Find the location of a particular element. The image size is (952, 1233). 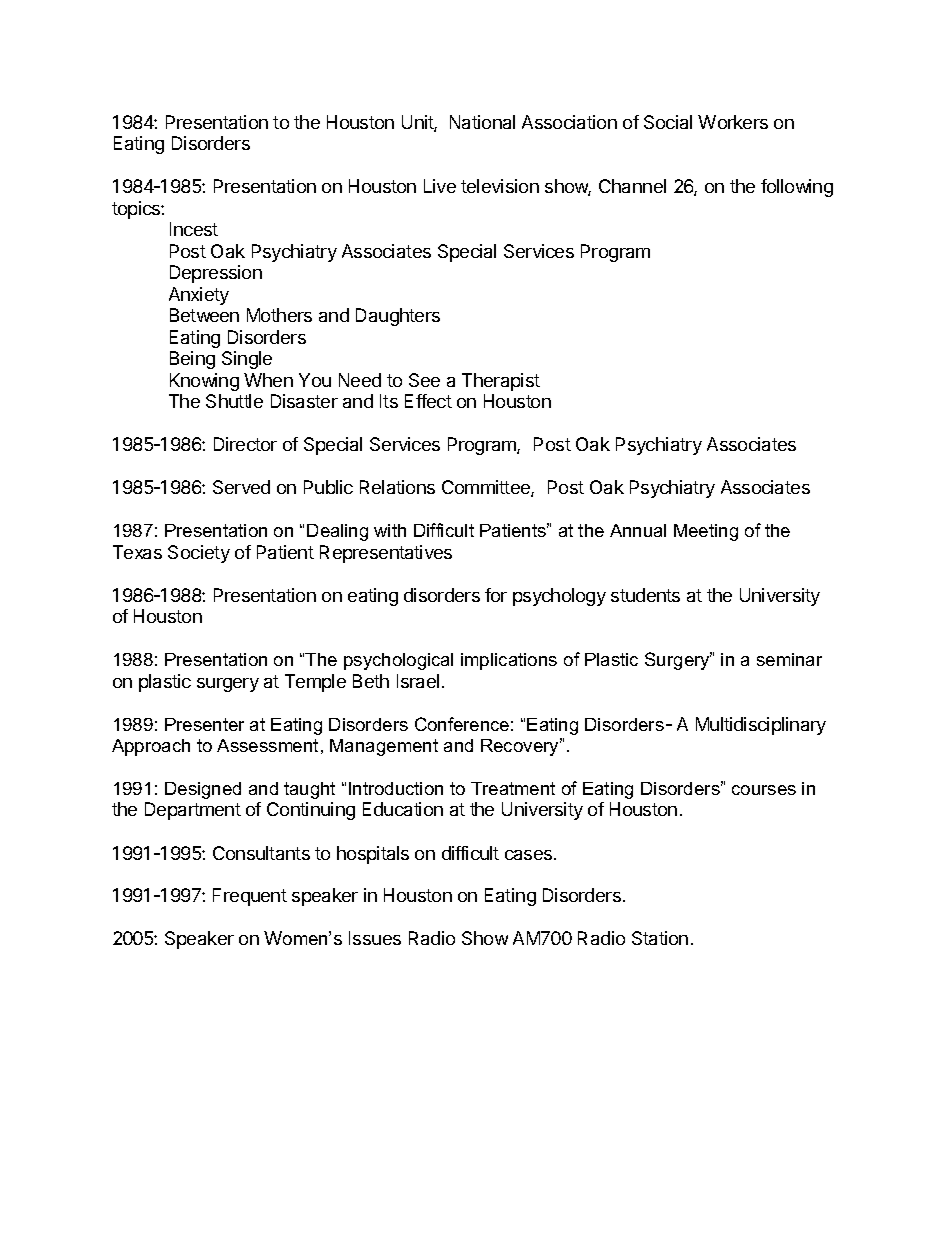

Incest is located at coordinates (194, 229).
